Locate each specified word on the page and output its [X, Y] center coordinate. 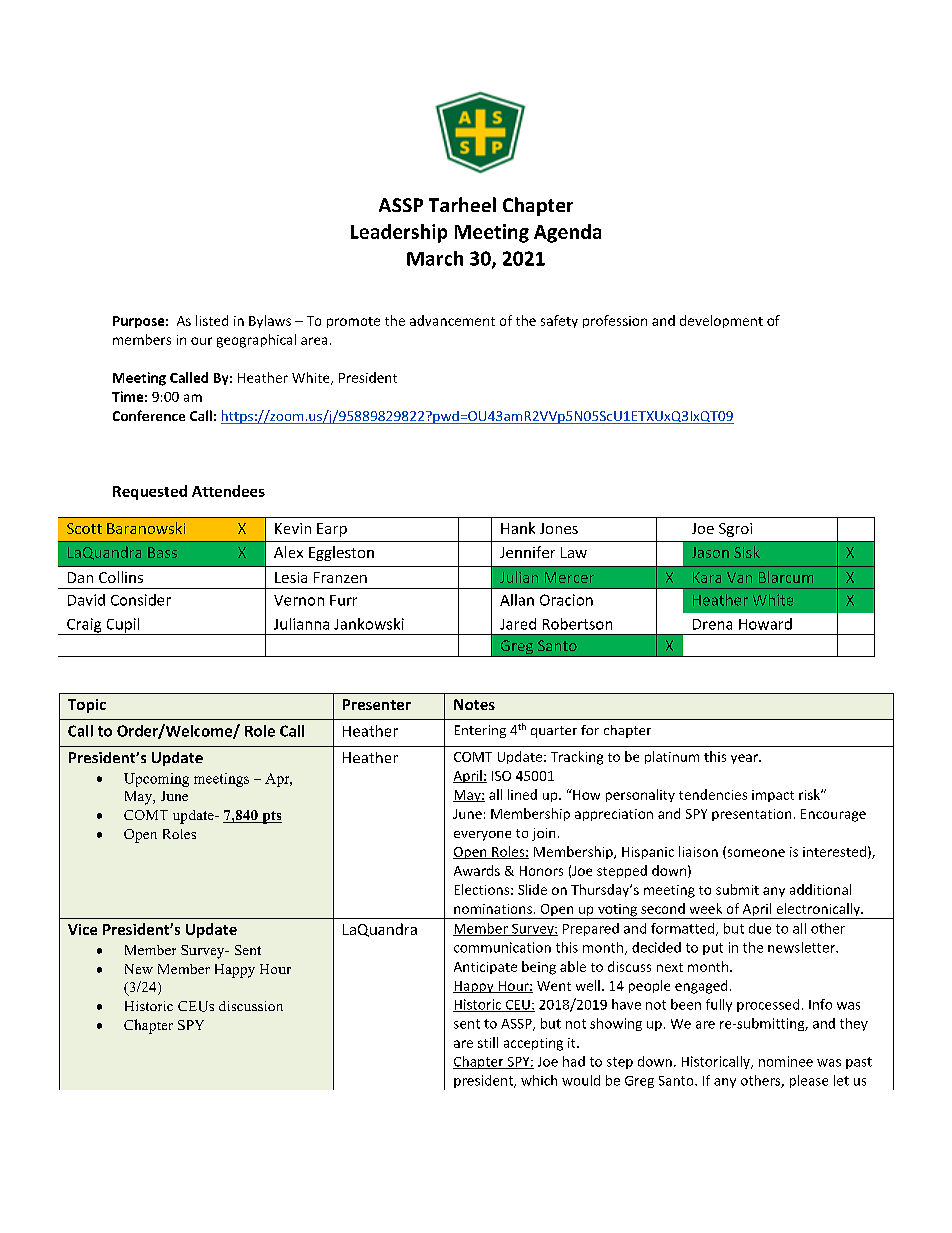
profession [615, 321]
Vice [82, 929]
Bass [162, 552]
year [745, 759]
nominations [493, 909]
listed [212, 320]
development [721, 321]
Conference [149, 415]
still [488, 1042]
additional [820, 889]
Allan [517, 600]
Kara [707, 577]
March [435, 258]
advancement [452, 320]
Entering [480, 731]
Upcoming [156, 780]
